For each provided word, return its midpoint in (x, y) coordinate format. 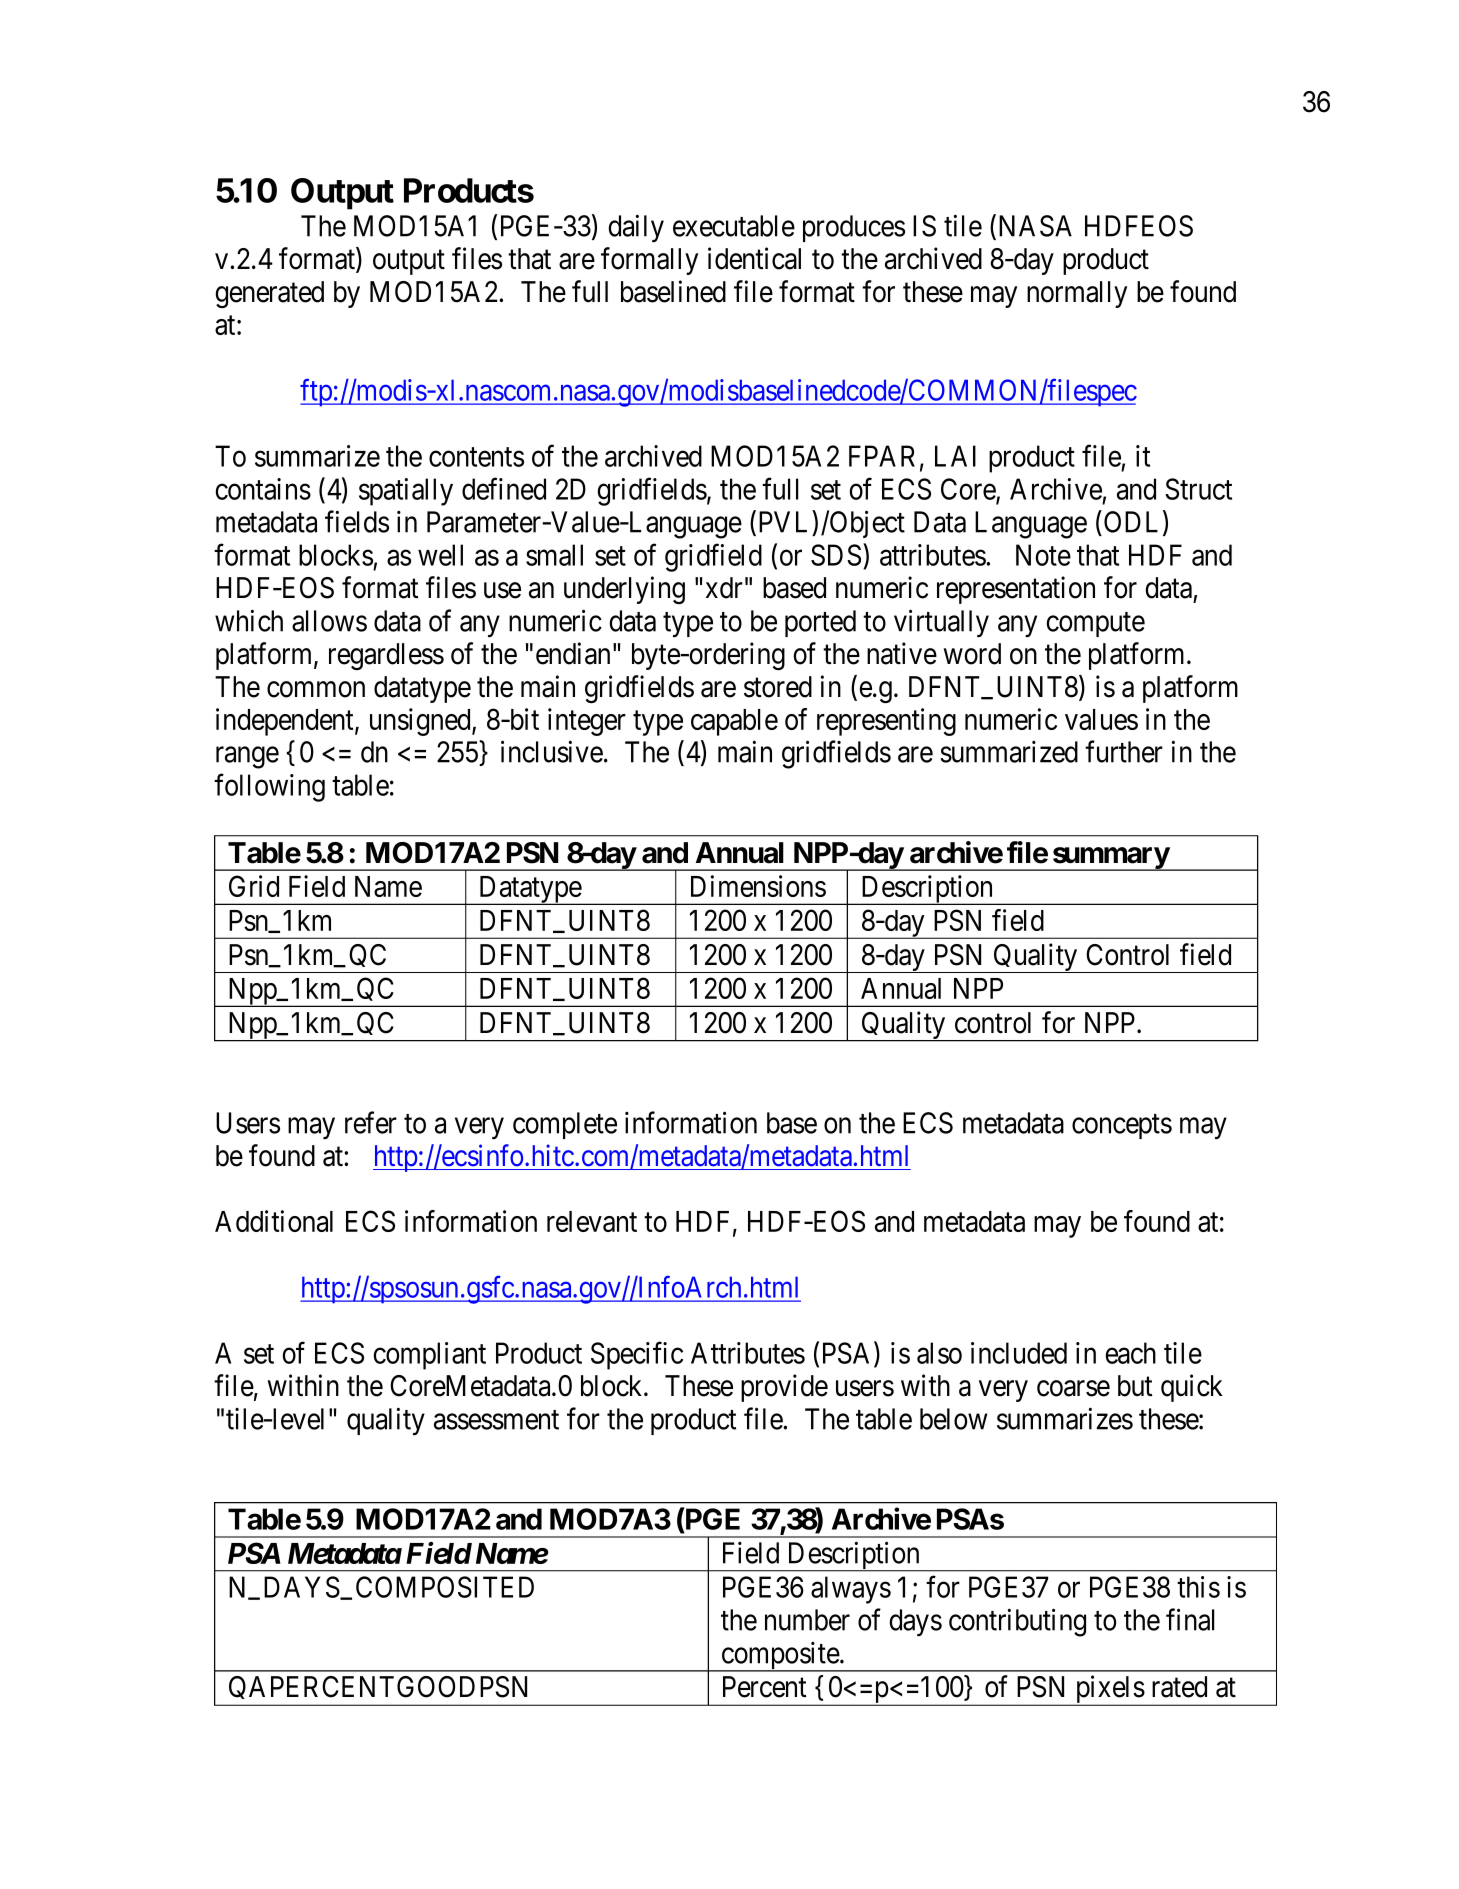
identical (754, 258)
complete (565, 1125)
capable (734, 722)
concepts (1122, 1126)
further (1124, 751)
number (807, 1620)
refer (371, 1122)
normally (1077, 294)
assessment (496, 1420)
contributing (1017, 1622)
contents (476, 457)
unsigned (421, 722)
